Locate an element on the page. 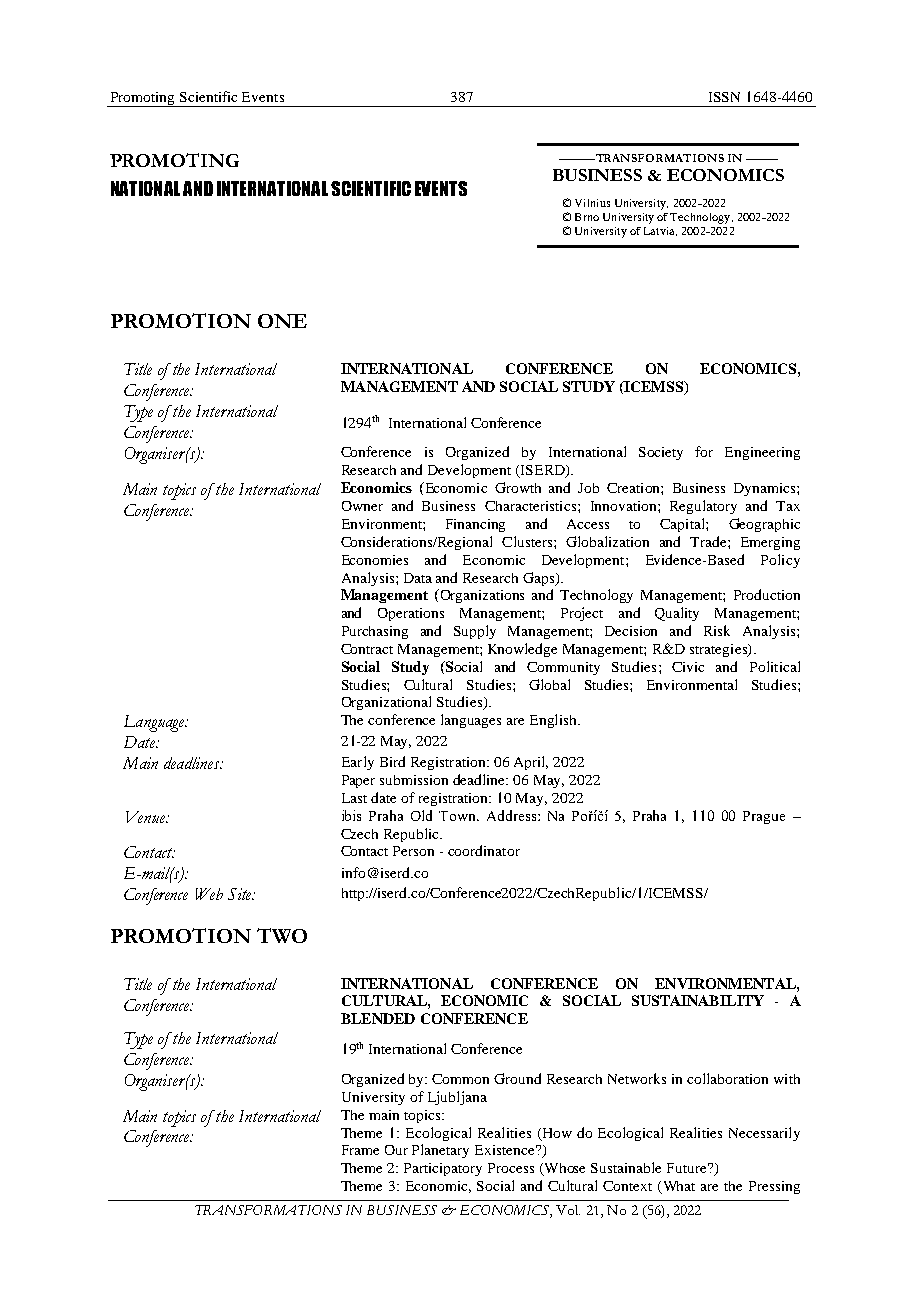  ONE is located at coordinates (282, 321).
